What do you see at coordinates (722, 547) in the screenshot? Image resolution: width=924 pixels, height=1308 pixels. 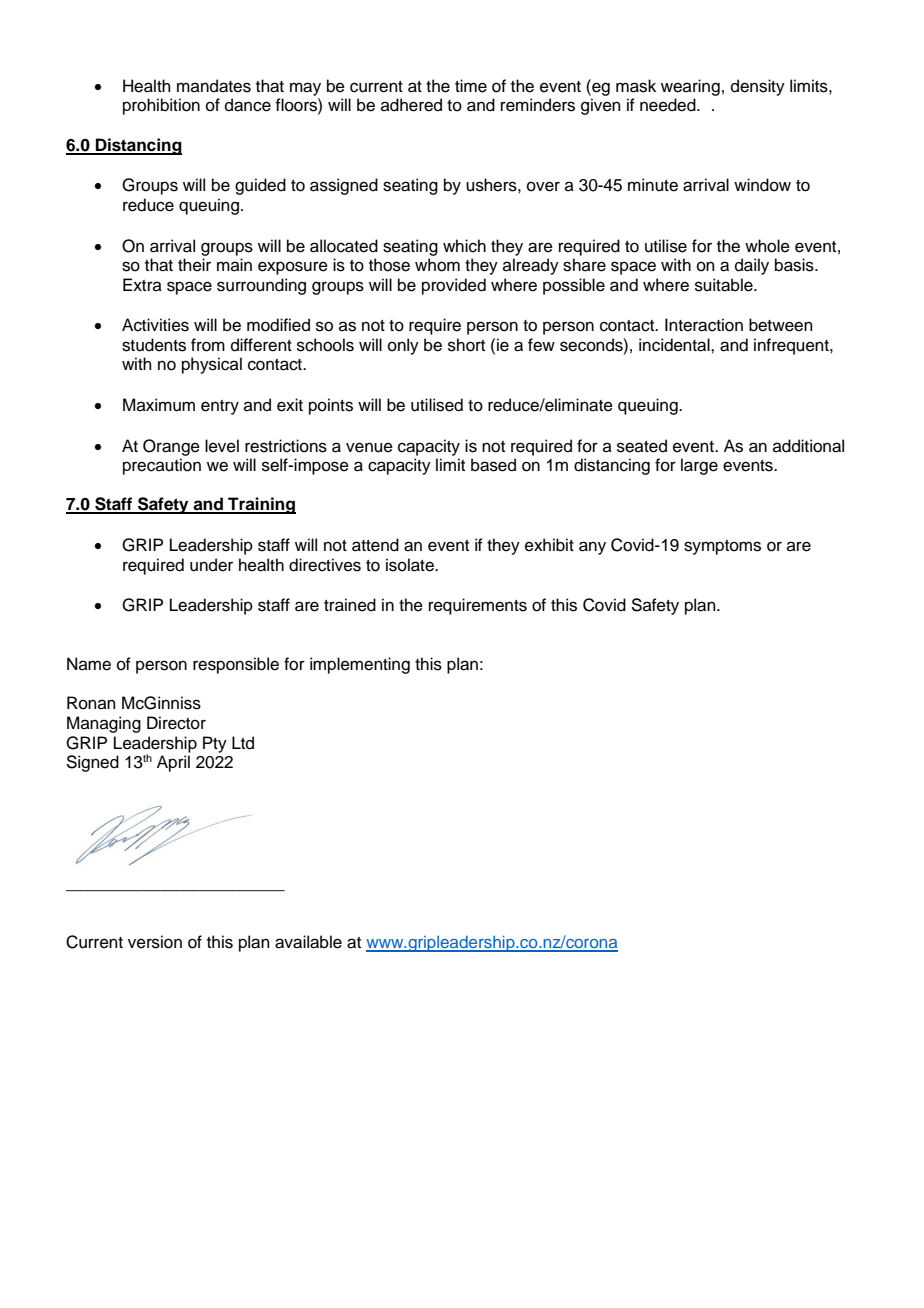 I see `symptoms` at bounding box center [722, 547].
